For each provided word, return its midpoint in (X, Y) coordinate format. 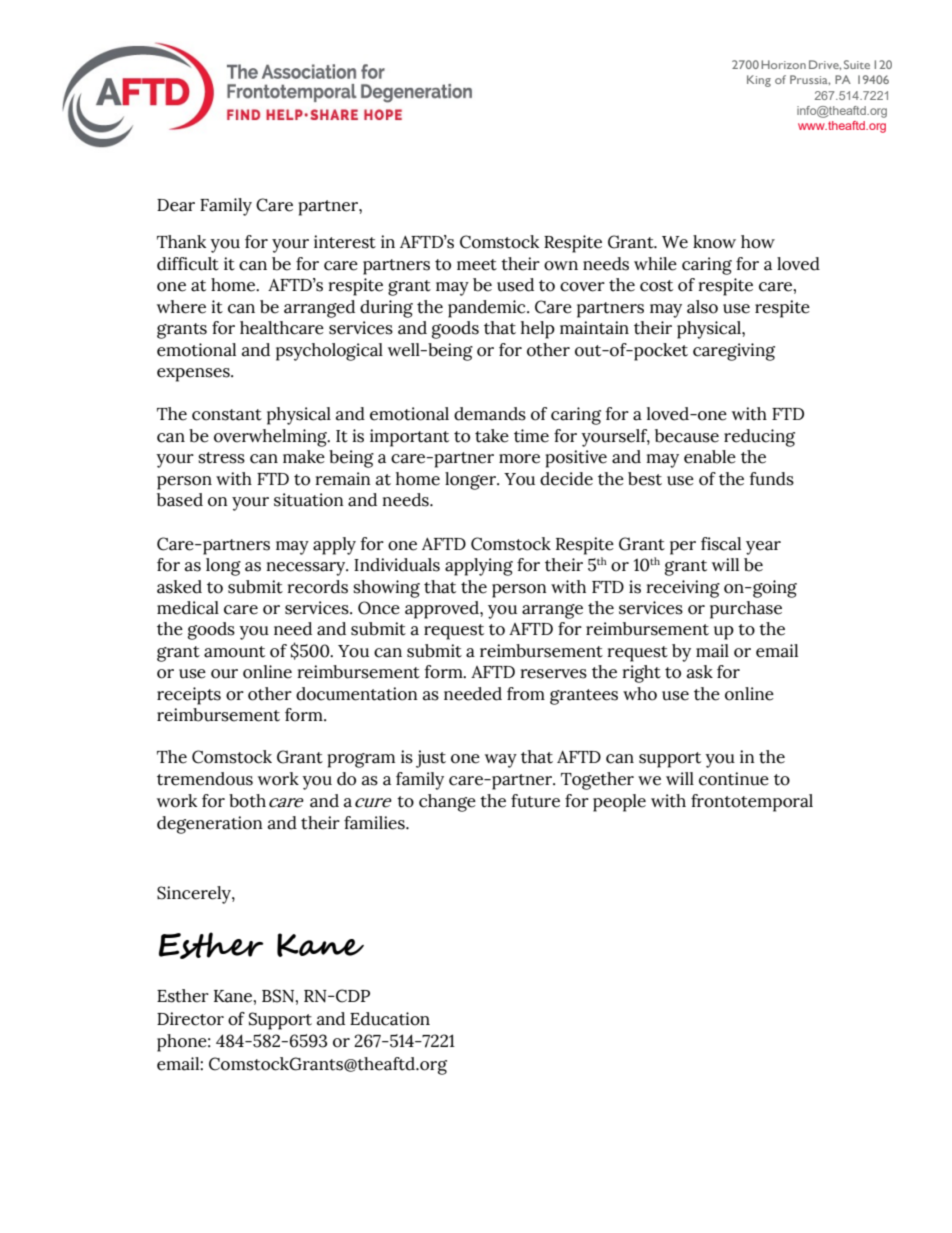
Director (190, 1019)
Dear (176, 205)
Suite (857, 64)
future (535, 801)
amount (234, 652)
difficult (188, 264)
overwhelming (271, 438)
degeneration (210, 825)
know (714, 242)
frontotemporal (752, 803)
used (515, 285)
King (759, 81)
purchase (746, 610)
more (519, 459)
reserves (554, 674)
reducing (759, 438)
